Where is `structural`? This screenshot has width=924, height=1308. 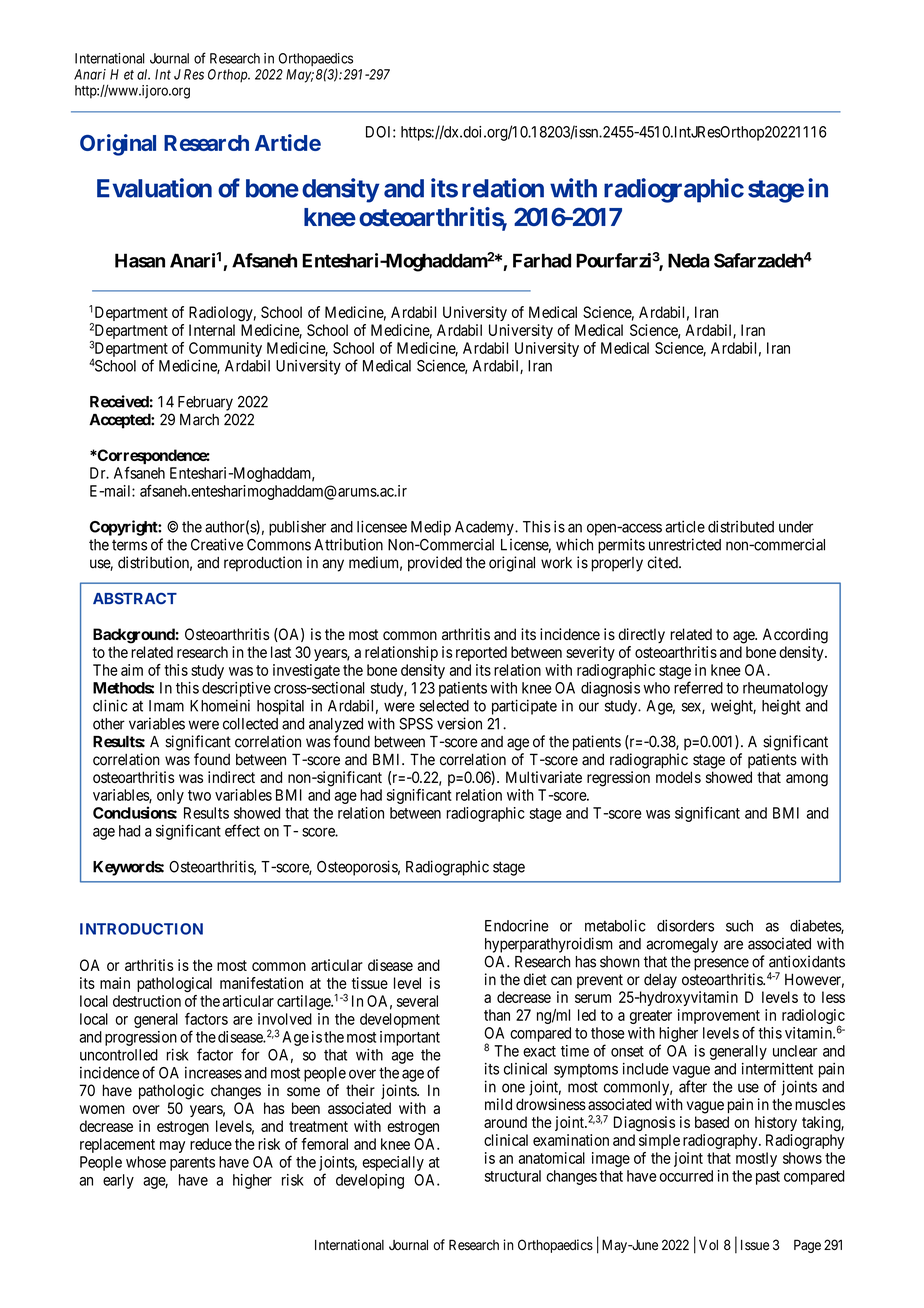
structural is located at coordinates (513, 1176).
